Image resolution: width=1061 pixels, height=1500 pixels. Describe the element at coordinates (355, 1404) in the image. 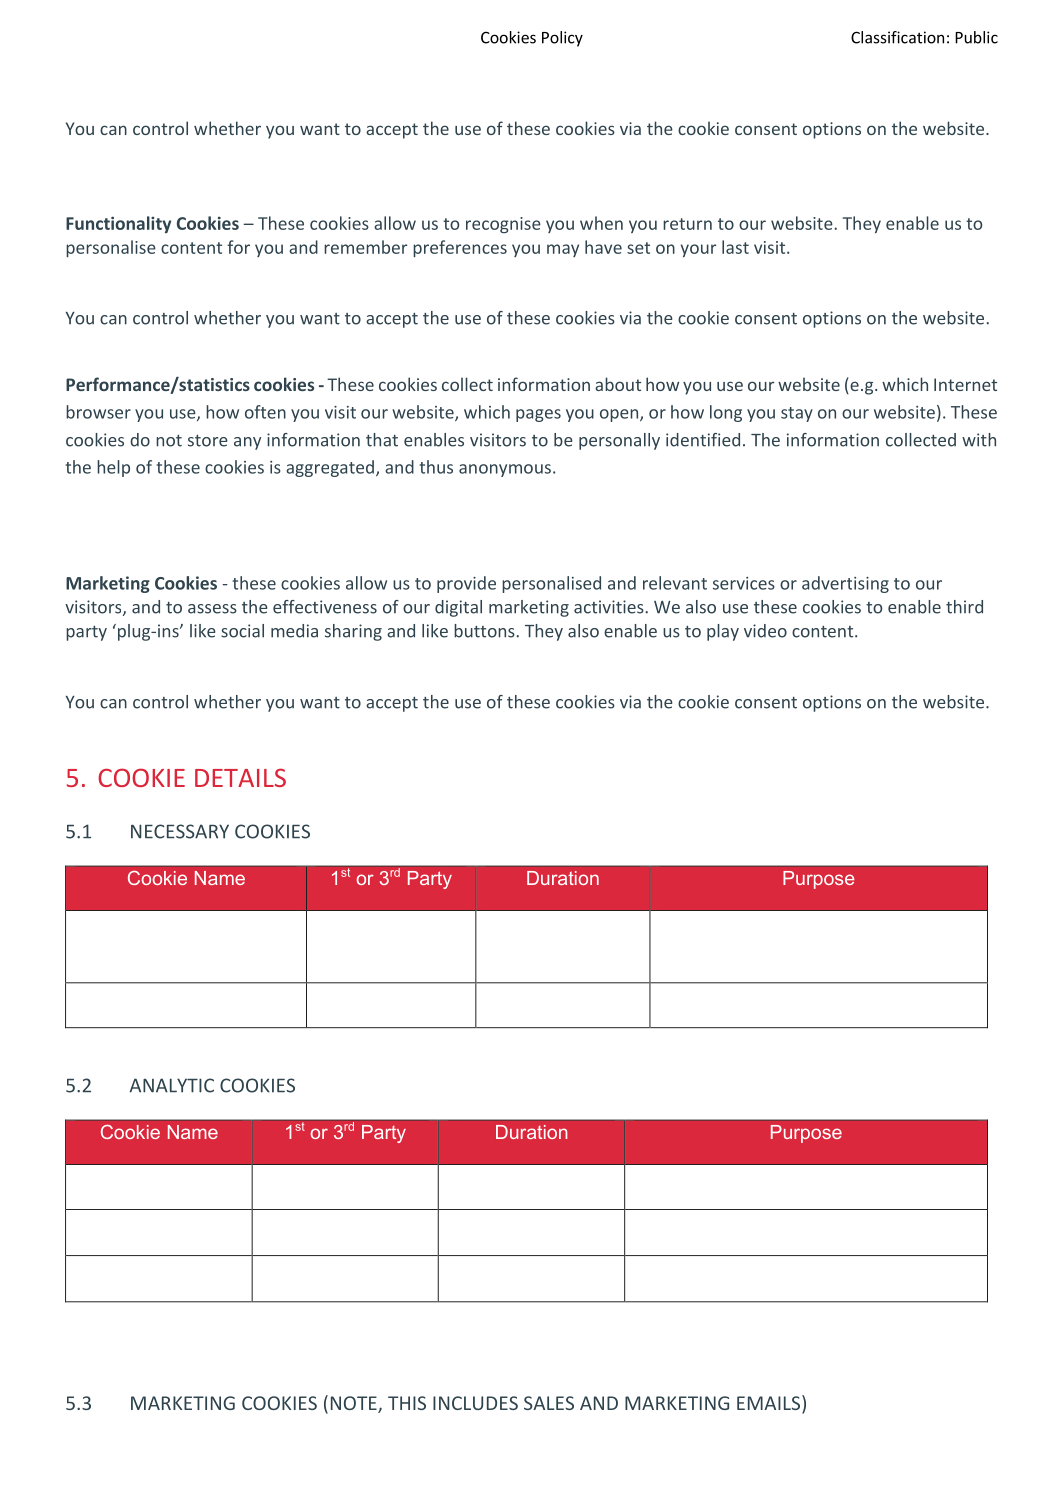

I see `NOTE` at that location.
